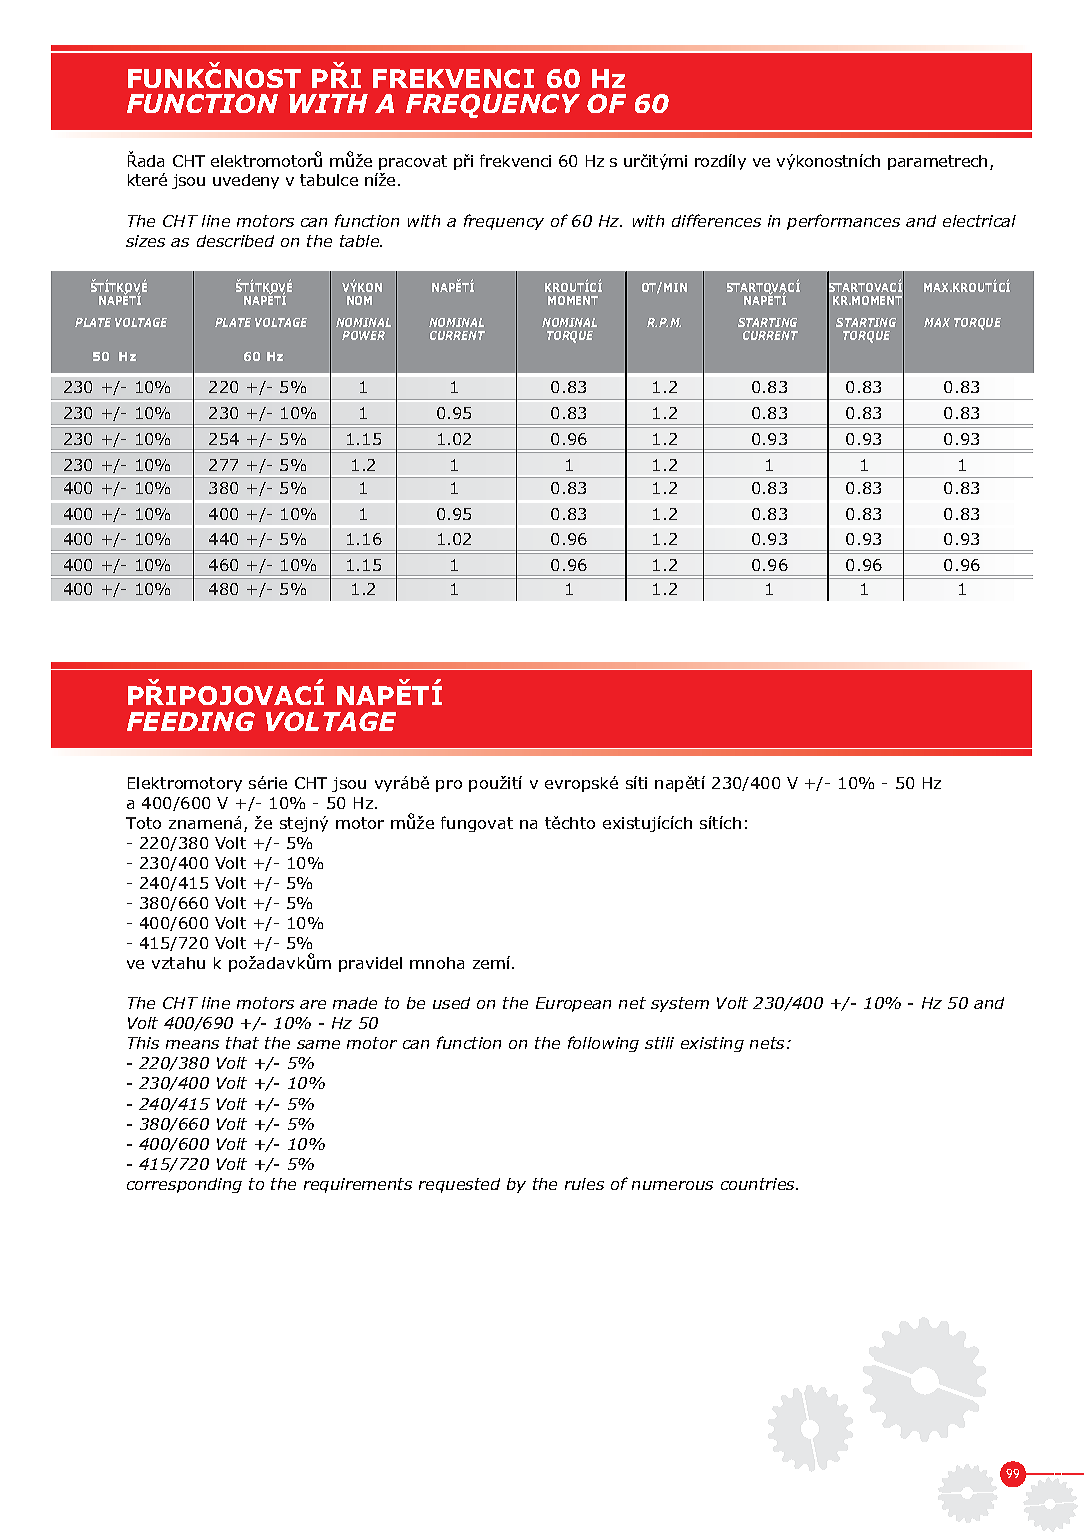 This screenshot has width=1084, height=1535. I want to click on differences, so click(716, 220).
